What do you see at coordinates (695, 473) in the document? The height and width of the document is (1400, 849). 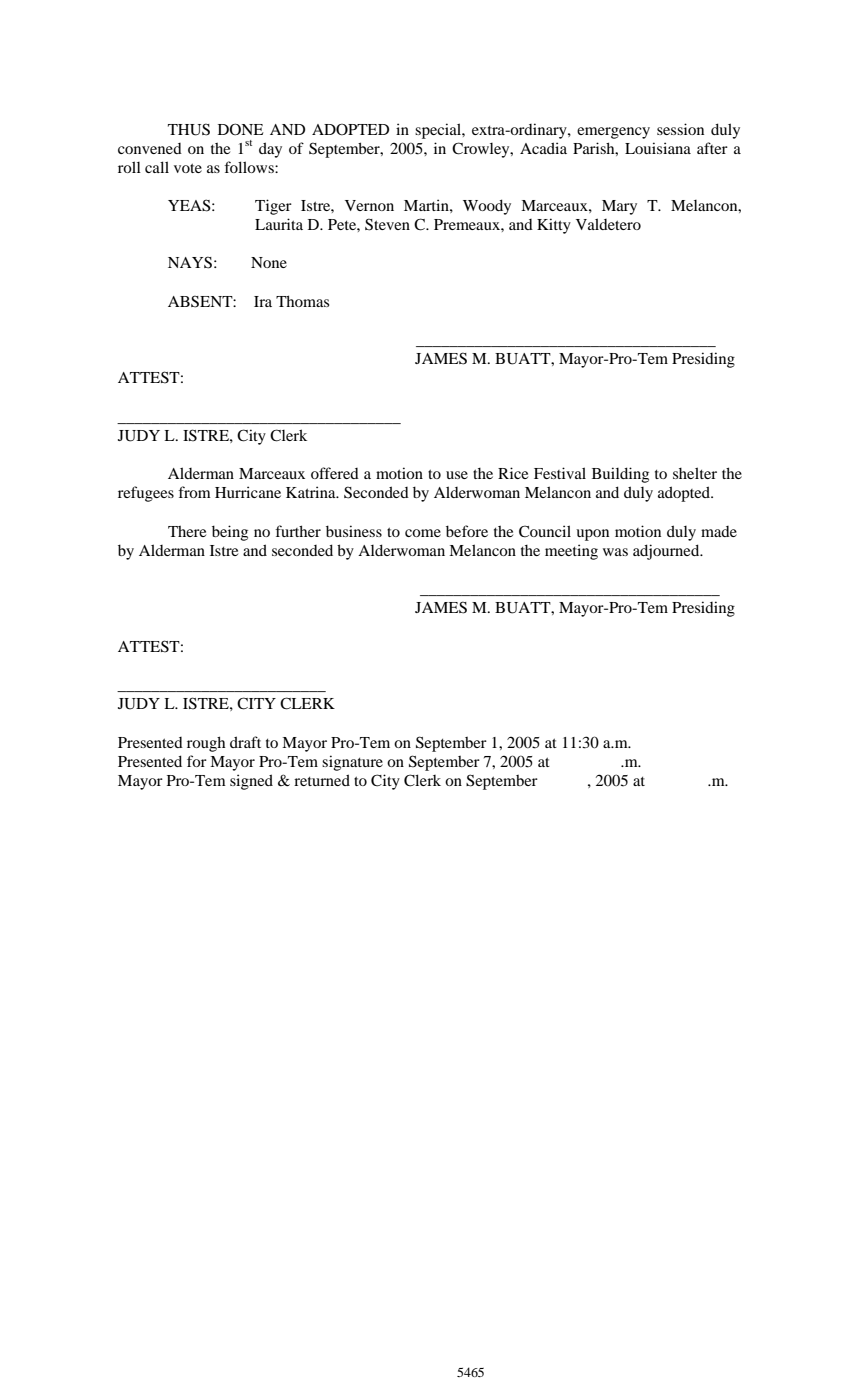 I see `shelter` at bounding box center [695, 473].
